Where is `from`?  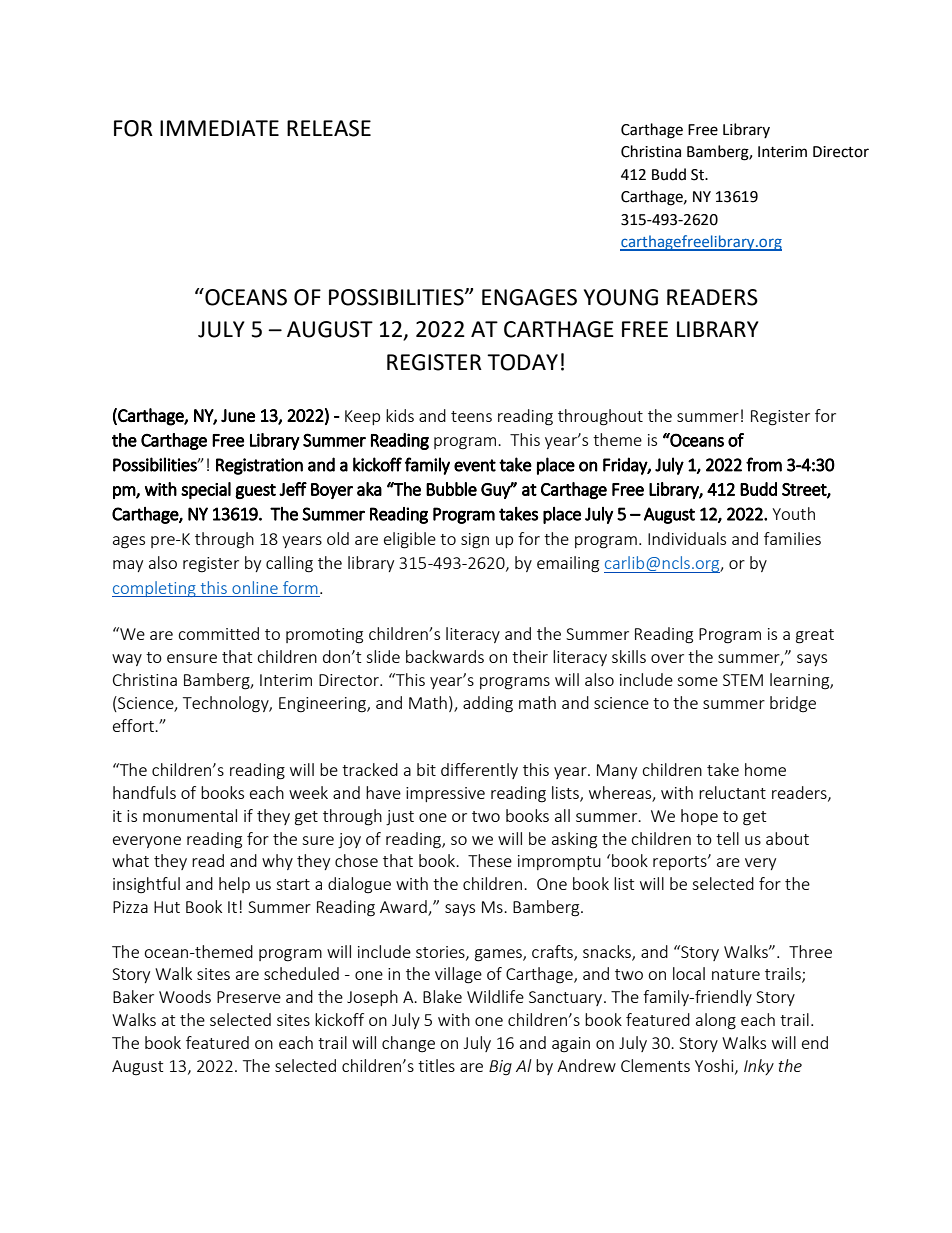 from is located at coordinates (764, 464).
